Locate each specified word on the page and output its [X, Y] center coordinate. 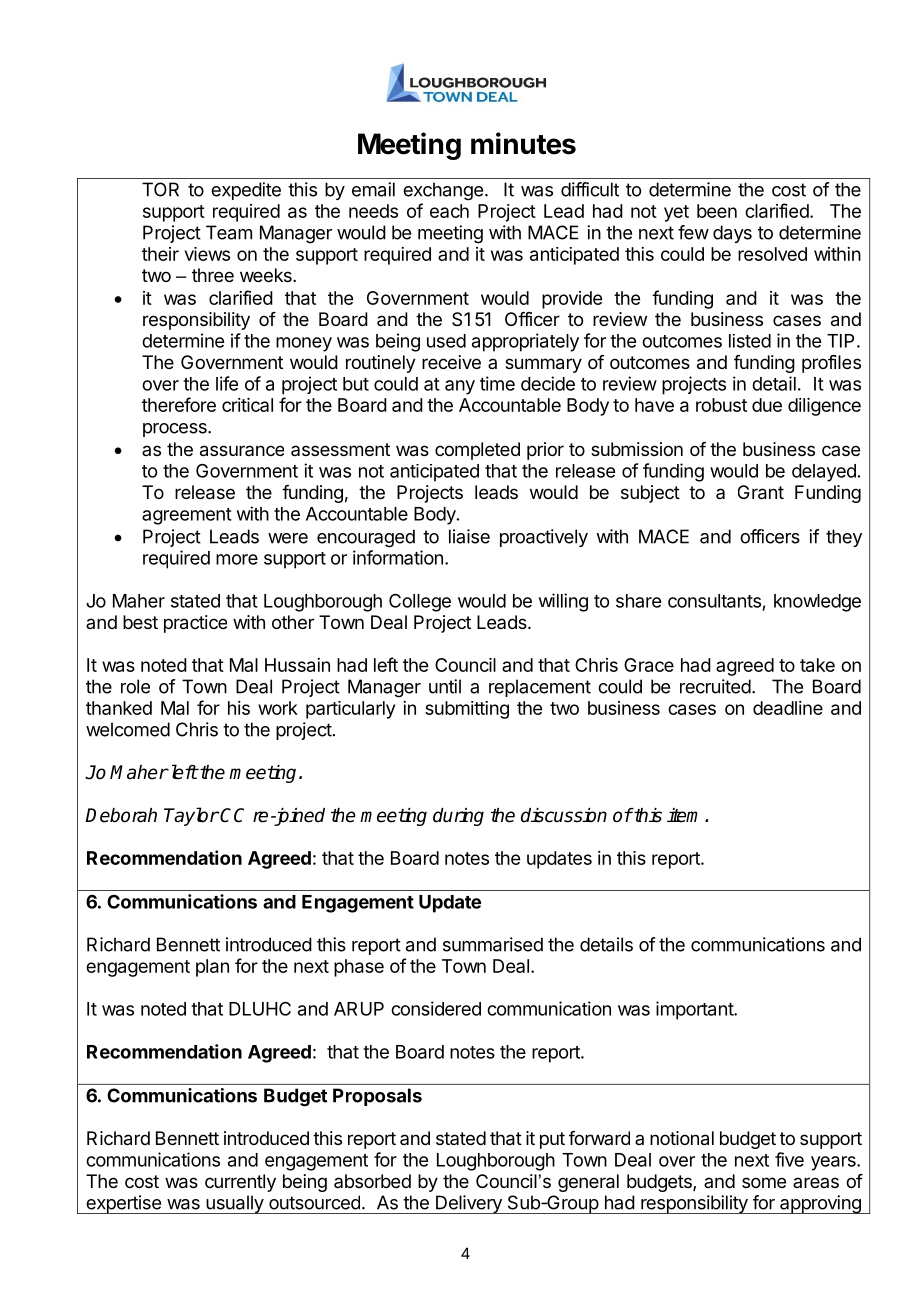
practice [195, 624]
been [717, 211]
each [449, 211]
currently [240, 1183]
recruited [715, 686]
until [445, 686]
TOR [160, 189]
